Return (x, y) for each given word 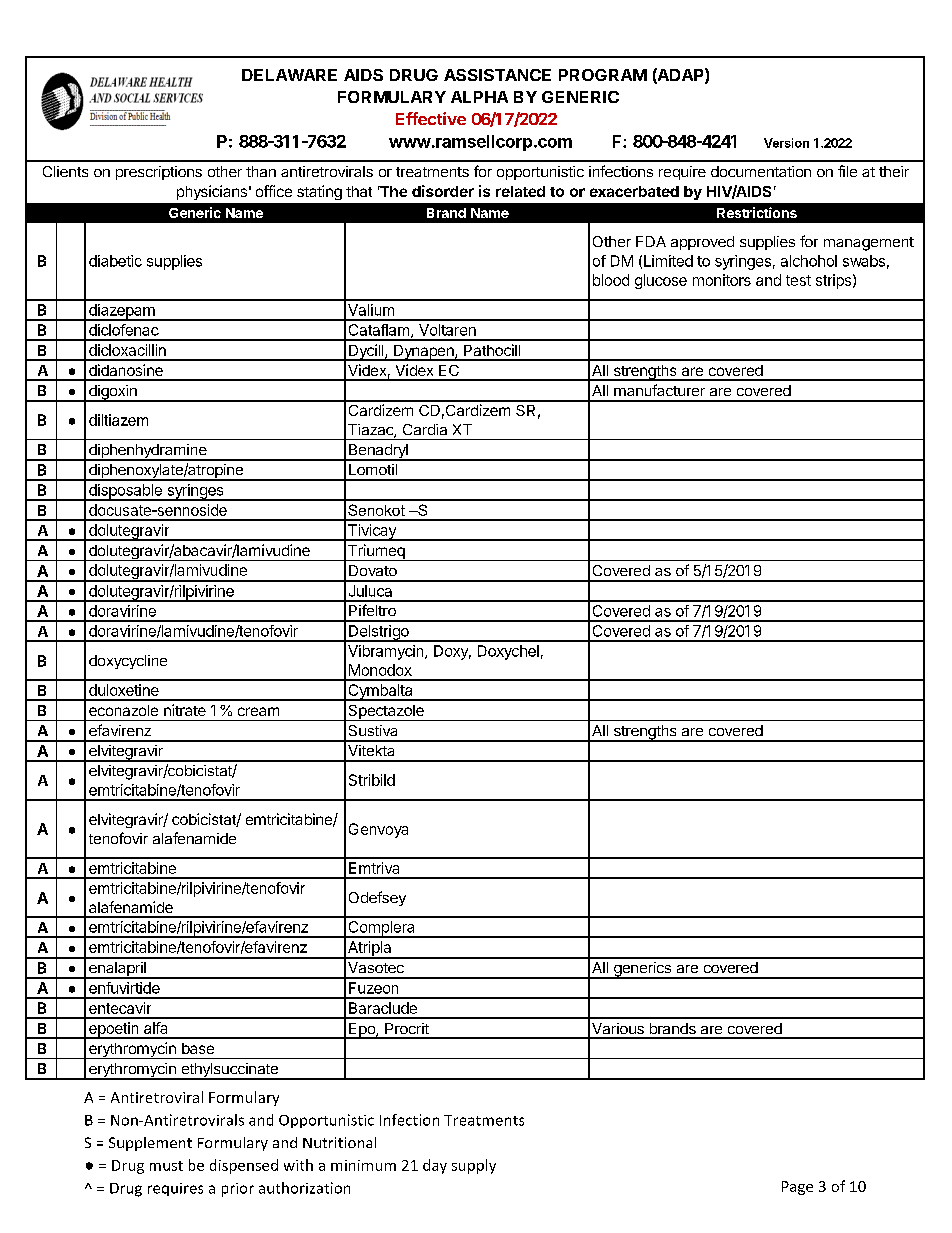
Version (786, 143)
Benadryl (378, 452)
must (166, 1166)
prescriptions (159, 173)
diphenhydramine (148, 452)
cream (258, 711)
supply (474, 1166)
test (798, 280)
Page (797, 1188)
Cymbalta (380, 692)
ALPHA (479, 97)
